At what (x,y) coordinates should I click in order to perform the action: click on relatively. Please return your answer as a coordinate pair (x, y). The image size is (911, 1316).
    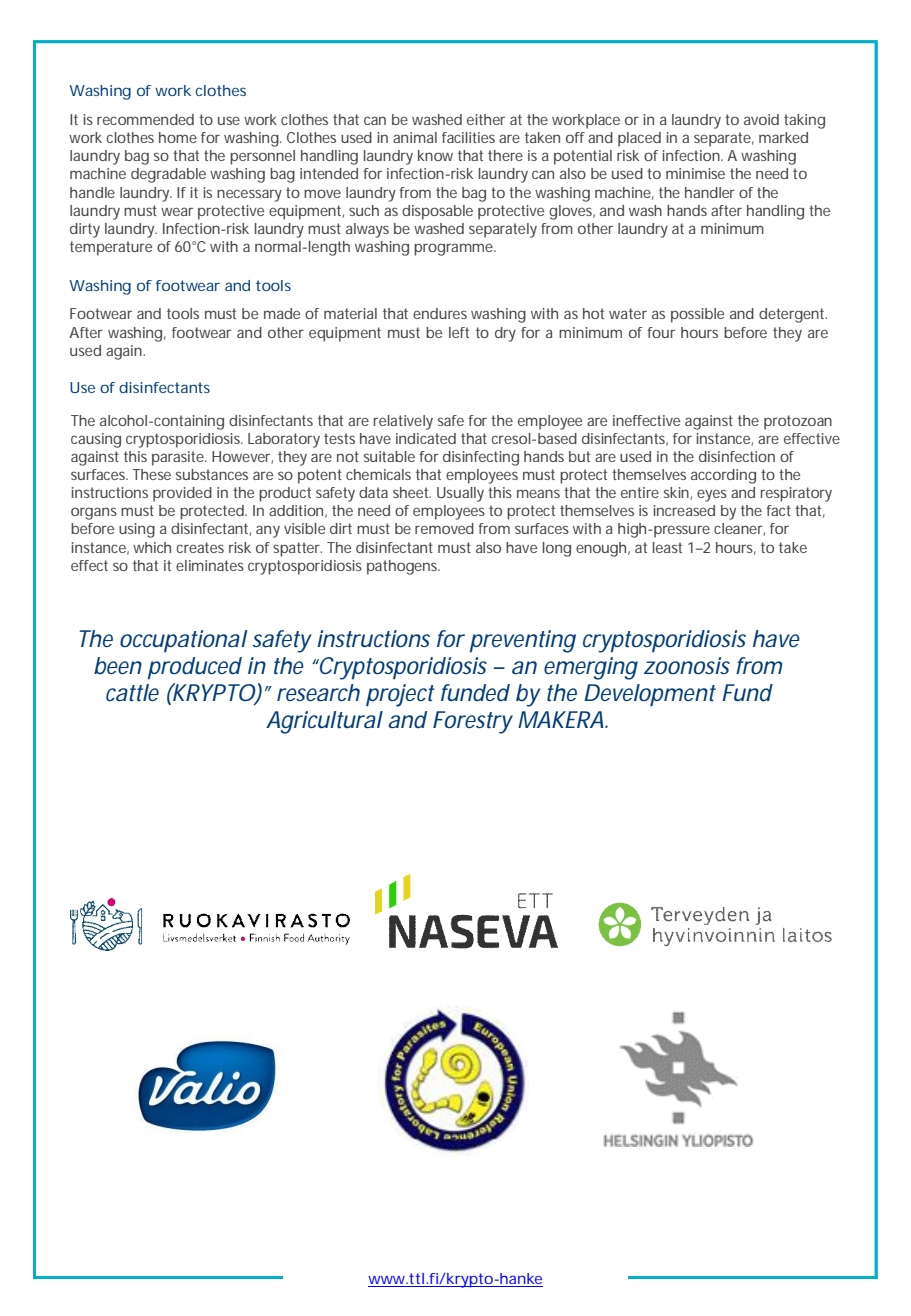
    Looking at the image, I should click on (403, 422).
